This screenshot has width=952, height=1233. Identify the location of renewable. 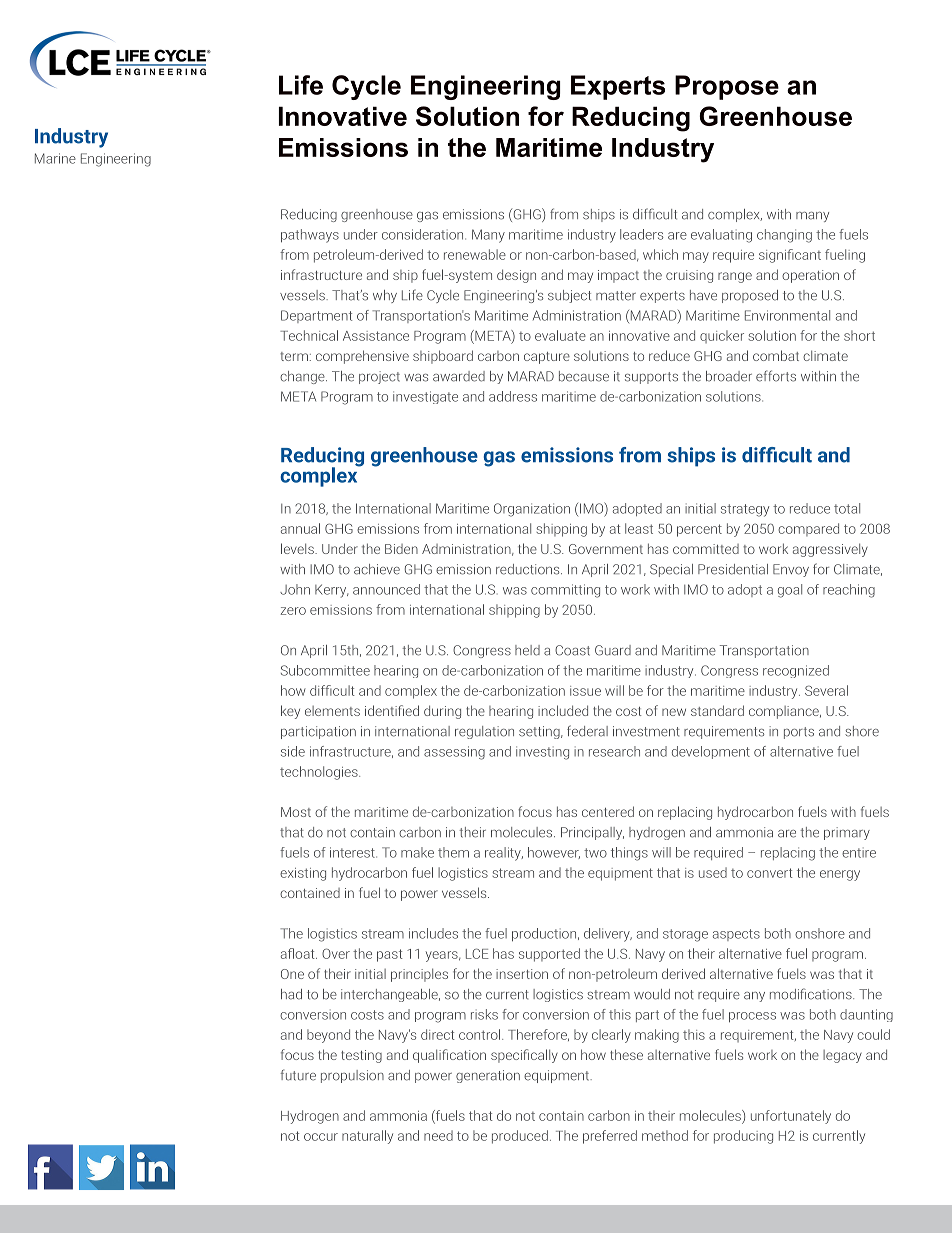
(475, 254).
